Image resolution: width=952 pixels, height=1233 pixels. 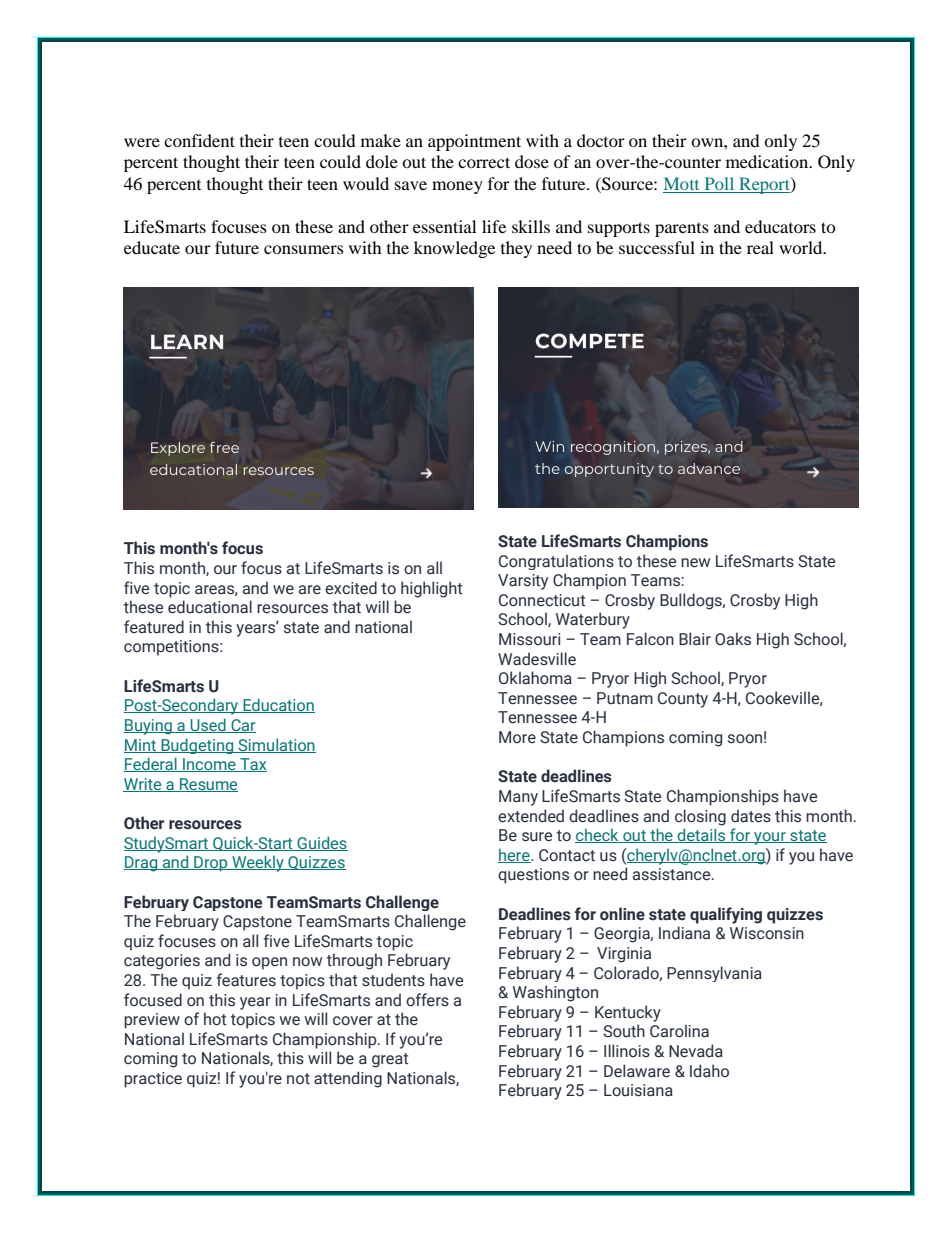 I want to click on confident, so click(x=199, y=140).
